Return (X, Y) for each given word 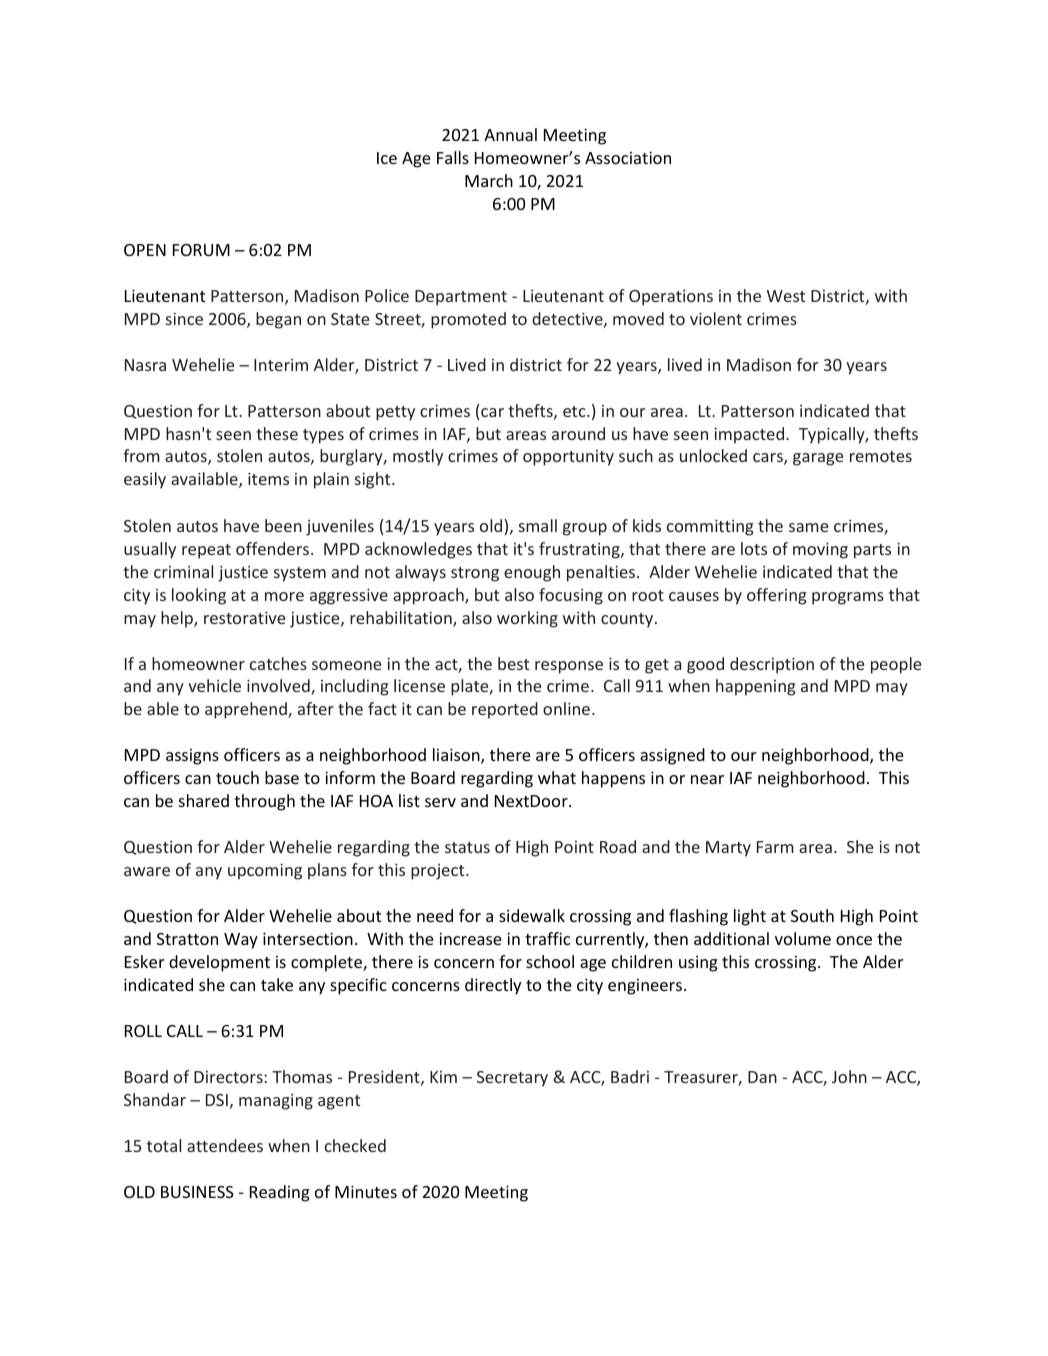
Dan (762, 1077)
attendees (225, 1145)
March (489, 180)
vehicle (214, 685)
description (772, 665)
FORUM (201, 250)
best (513, 663)
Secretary (512, 1079)
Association (628, 157)
